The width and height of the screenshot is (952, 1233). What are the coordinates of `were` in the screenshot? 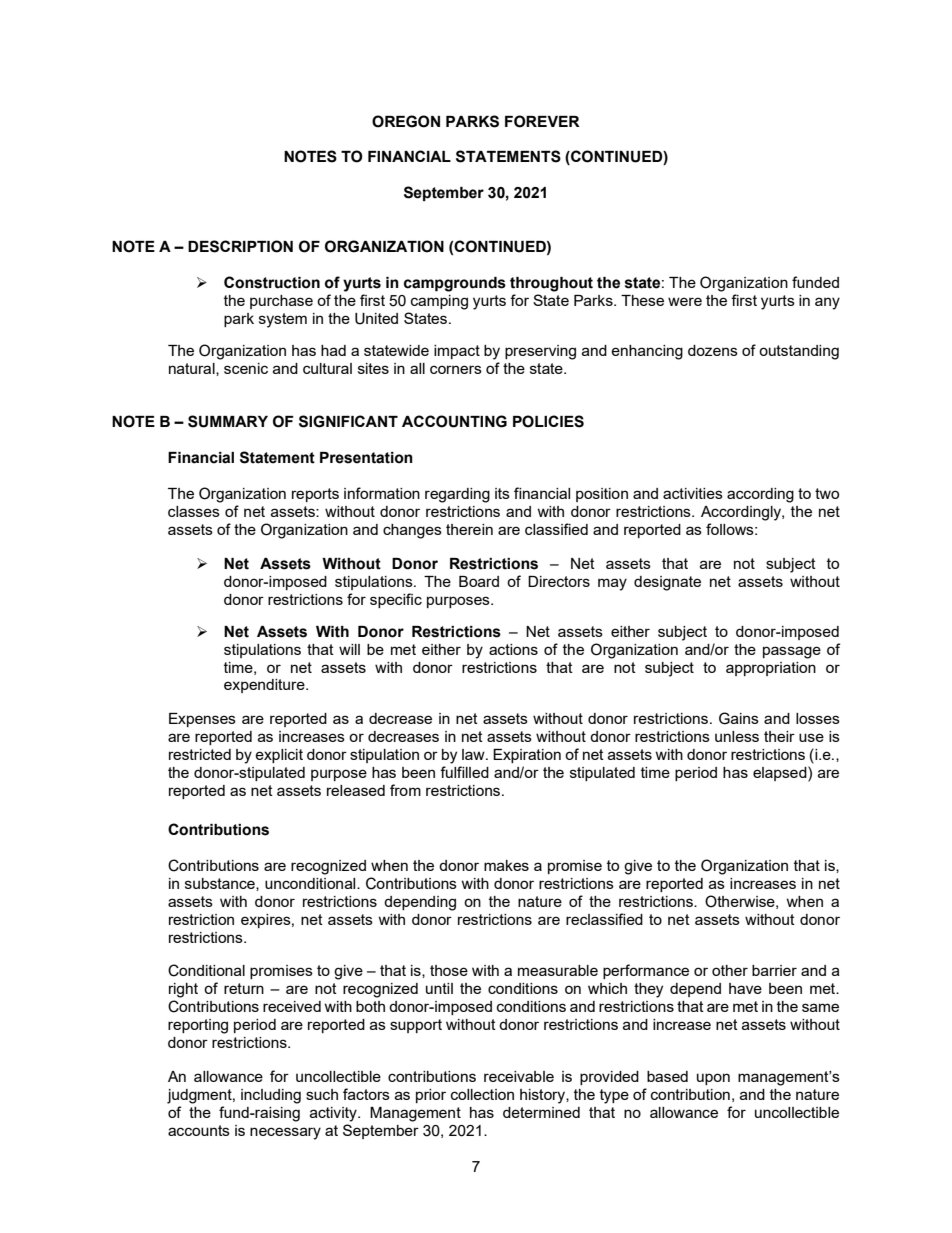 It's located at (685, 301).
